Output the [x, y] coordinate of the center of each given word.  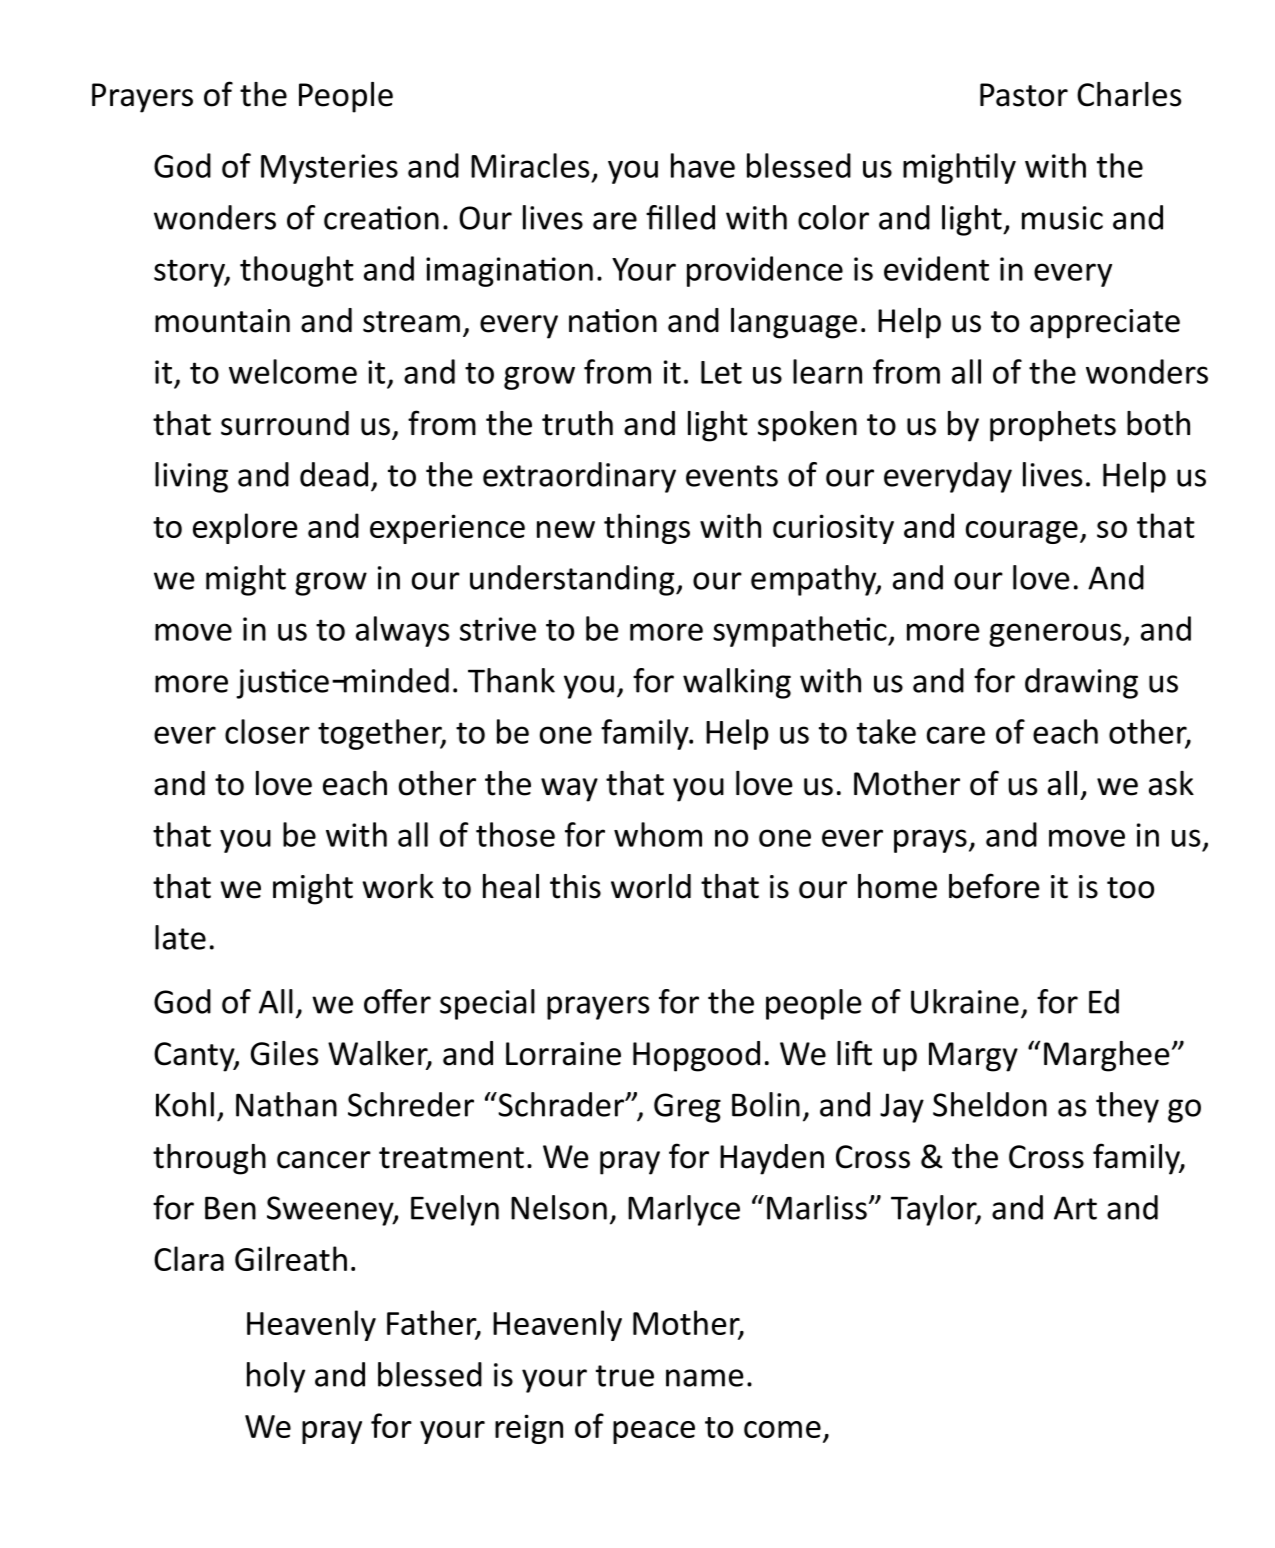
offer [397, 1001]
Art [1075, 1208]
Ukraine [965, 1001]
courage [1022, 532]
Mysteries [329, 169]
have [703, 165]
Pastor [1024, 95]
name [705, 1378]
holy [276, 1377]
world [651, 886]
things [647, 528]
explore [245, 528]
